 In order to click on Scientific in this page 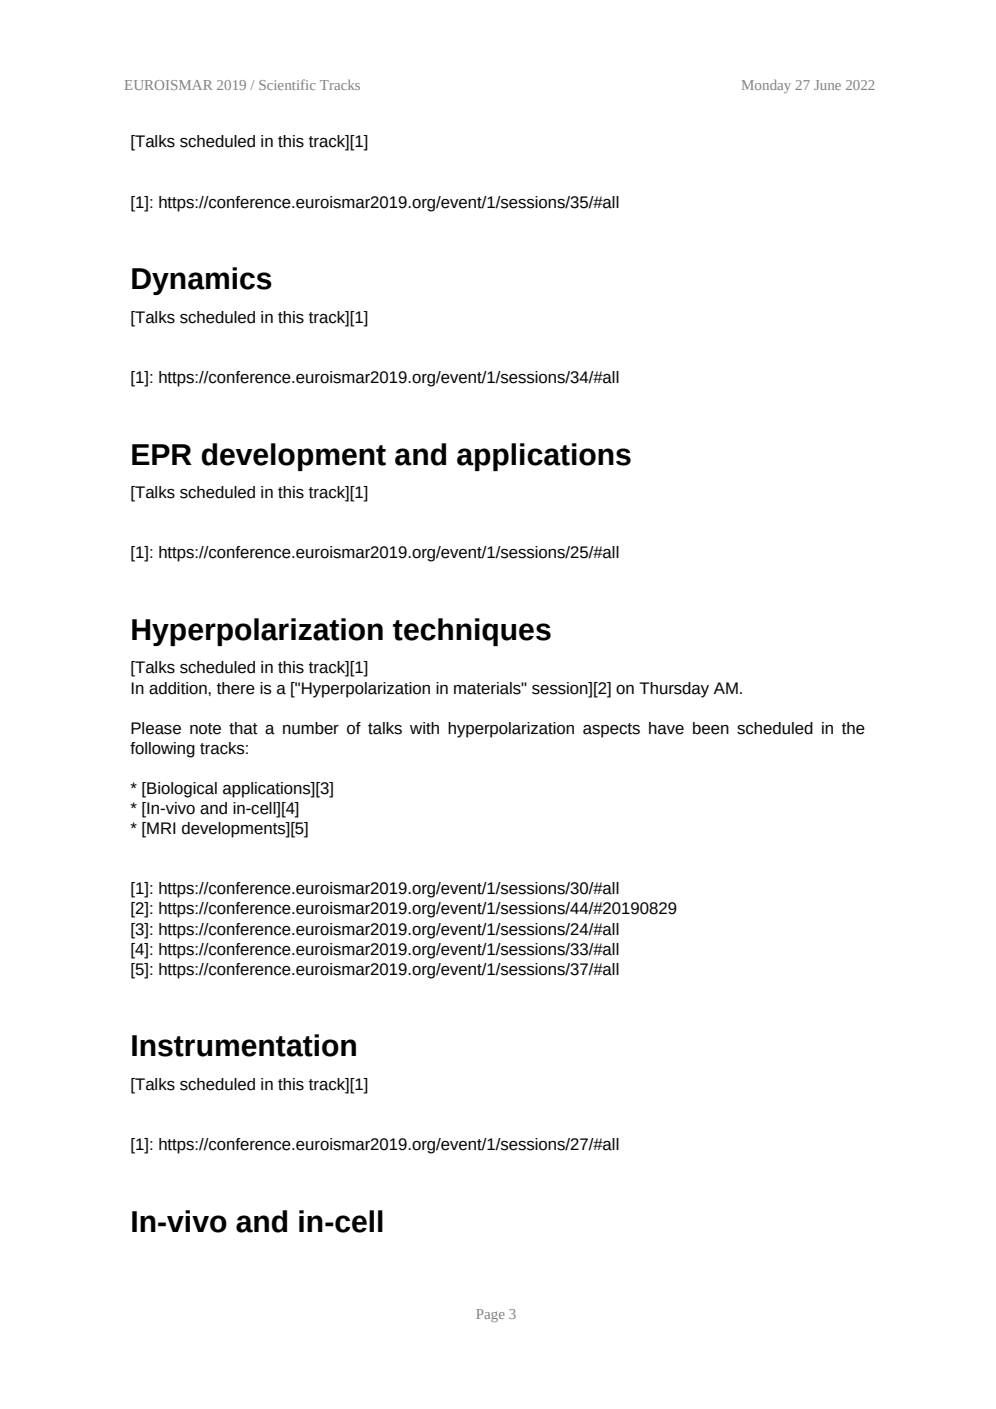, I will do `click(287, 84)`.
